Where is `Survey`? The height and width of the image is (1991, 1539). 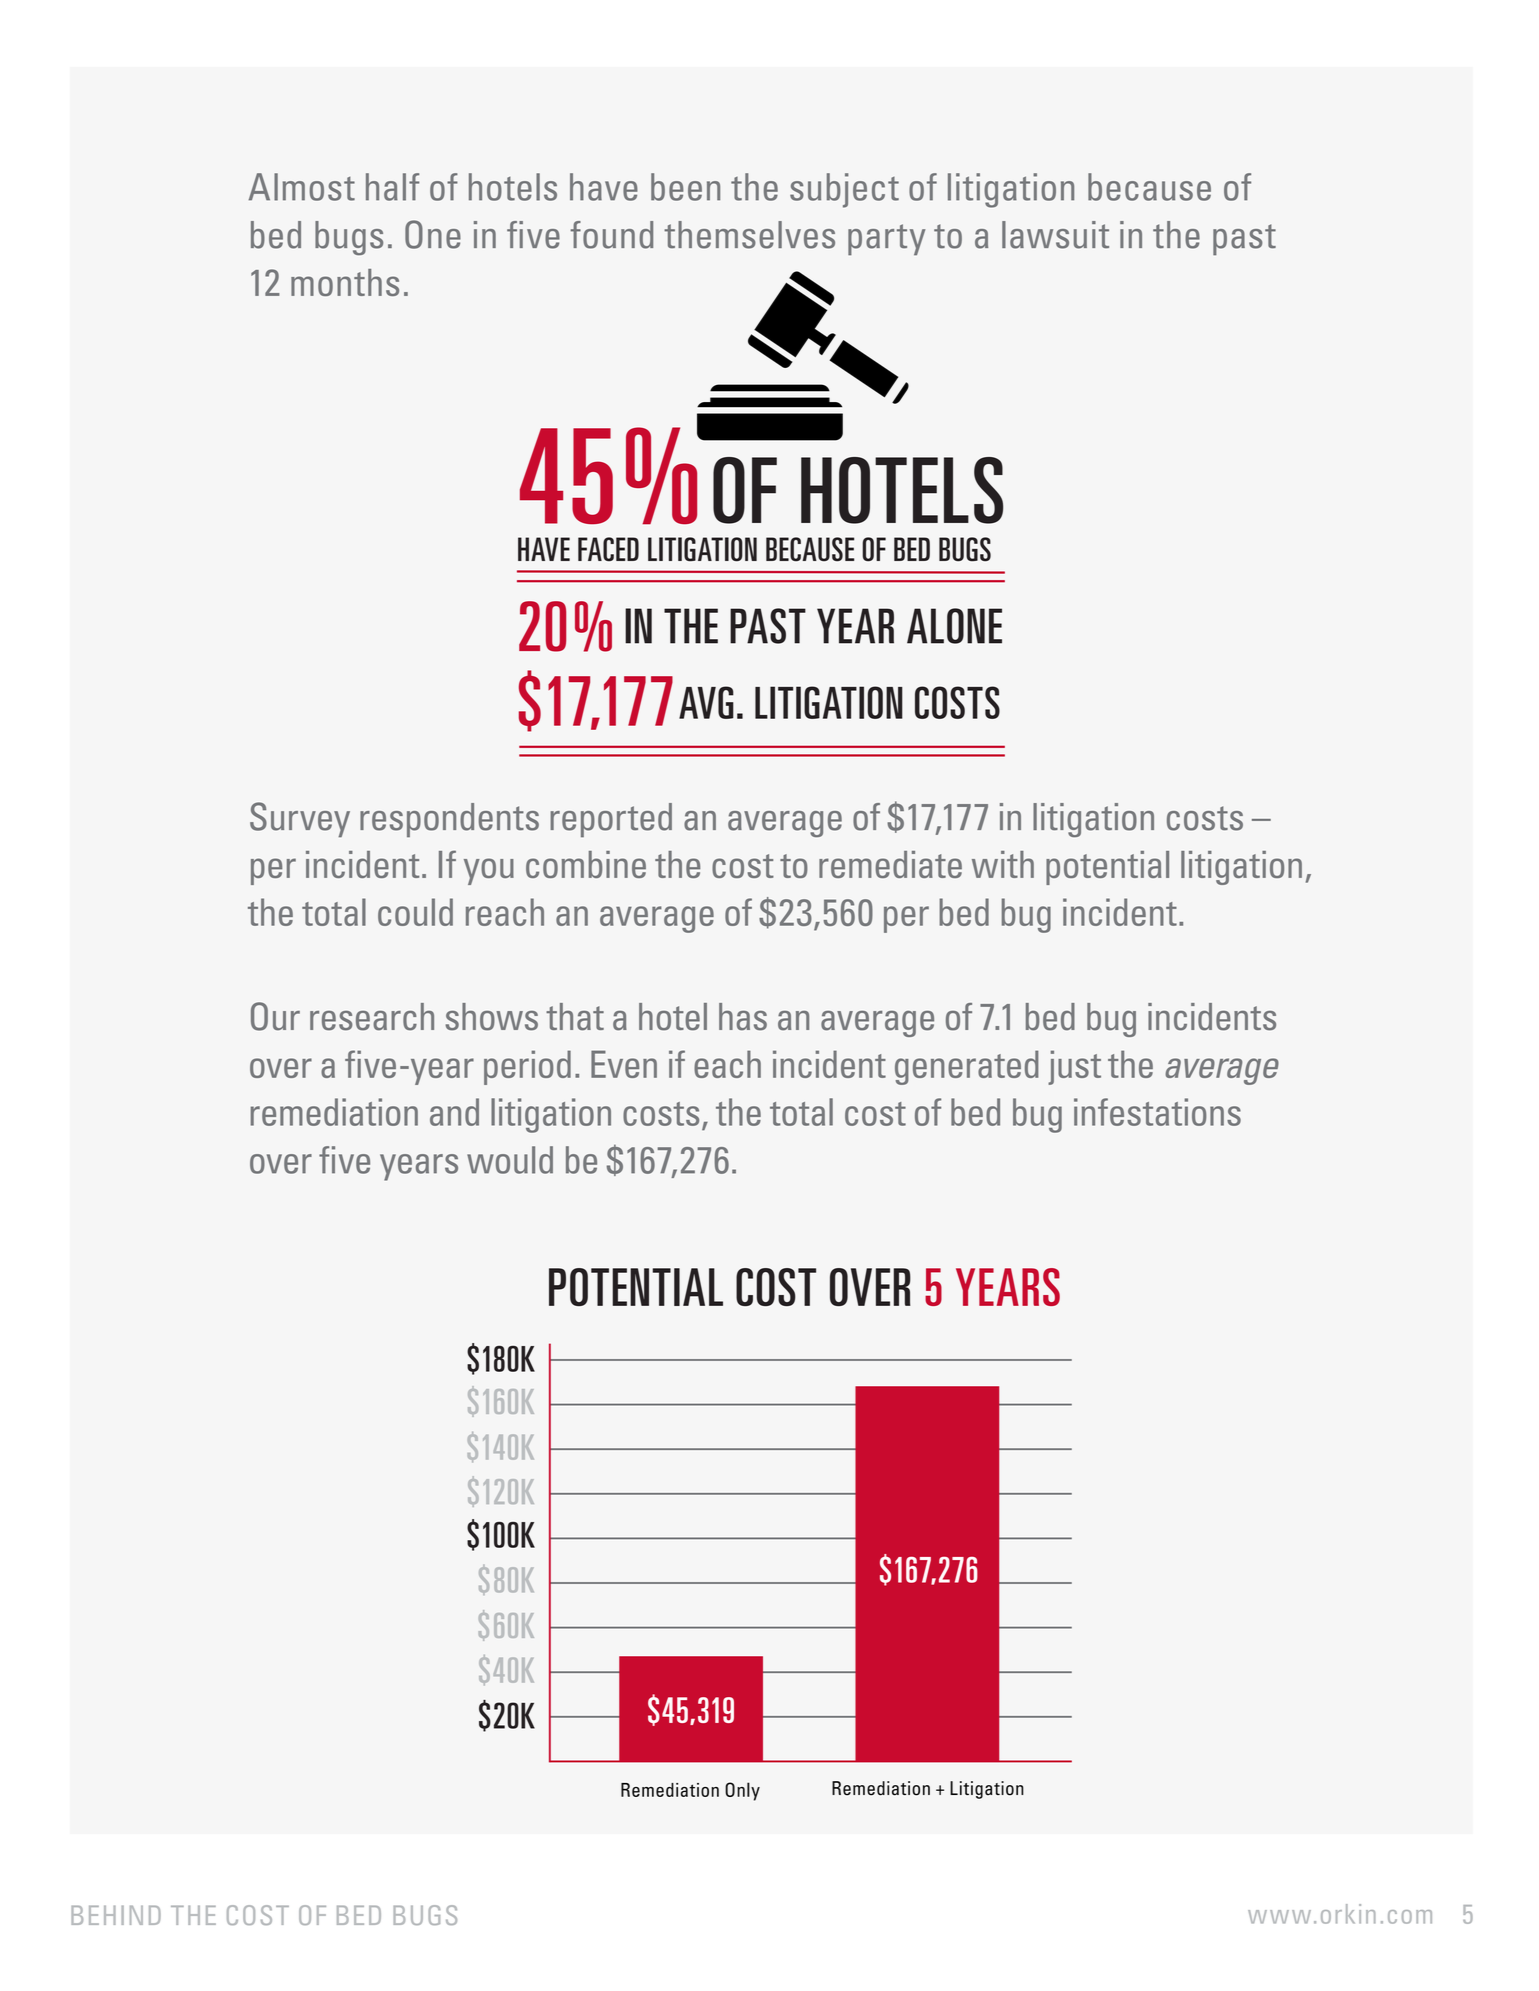
Survey is located at coordinates (300, 819).
